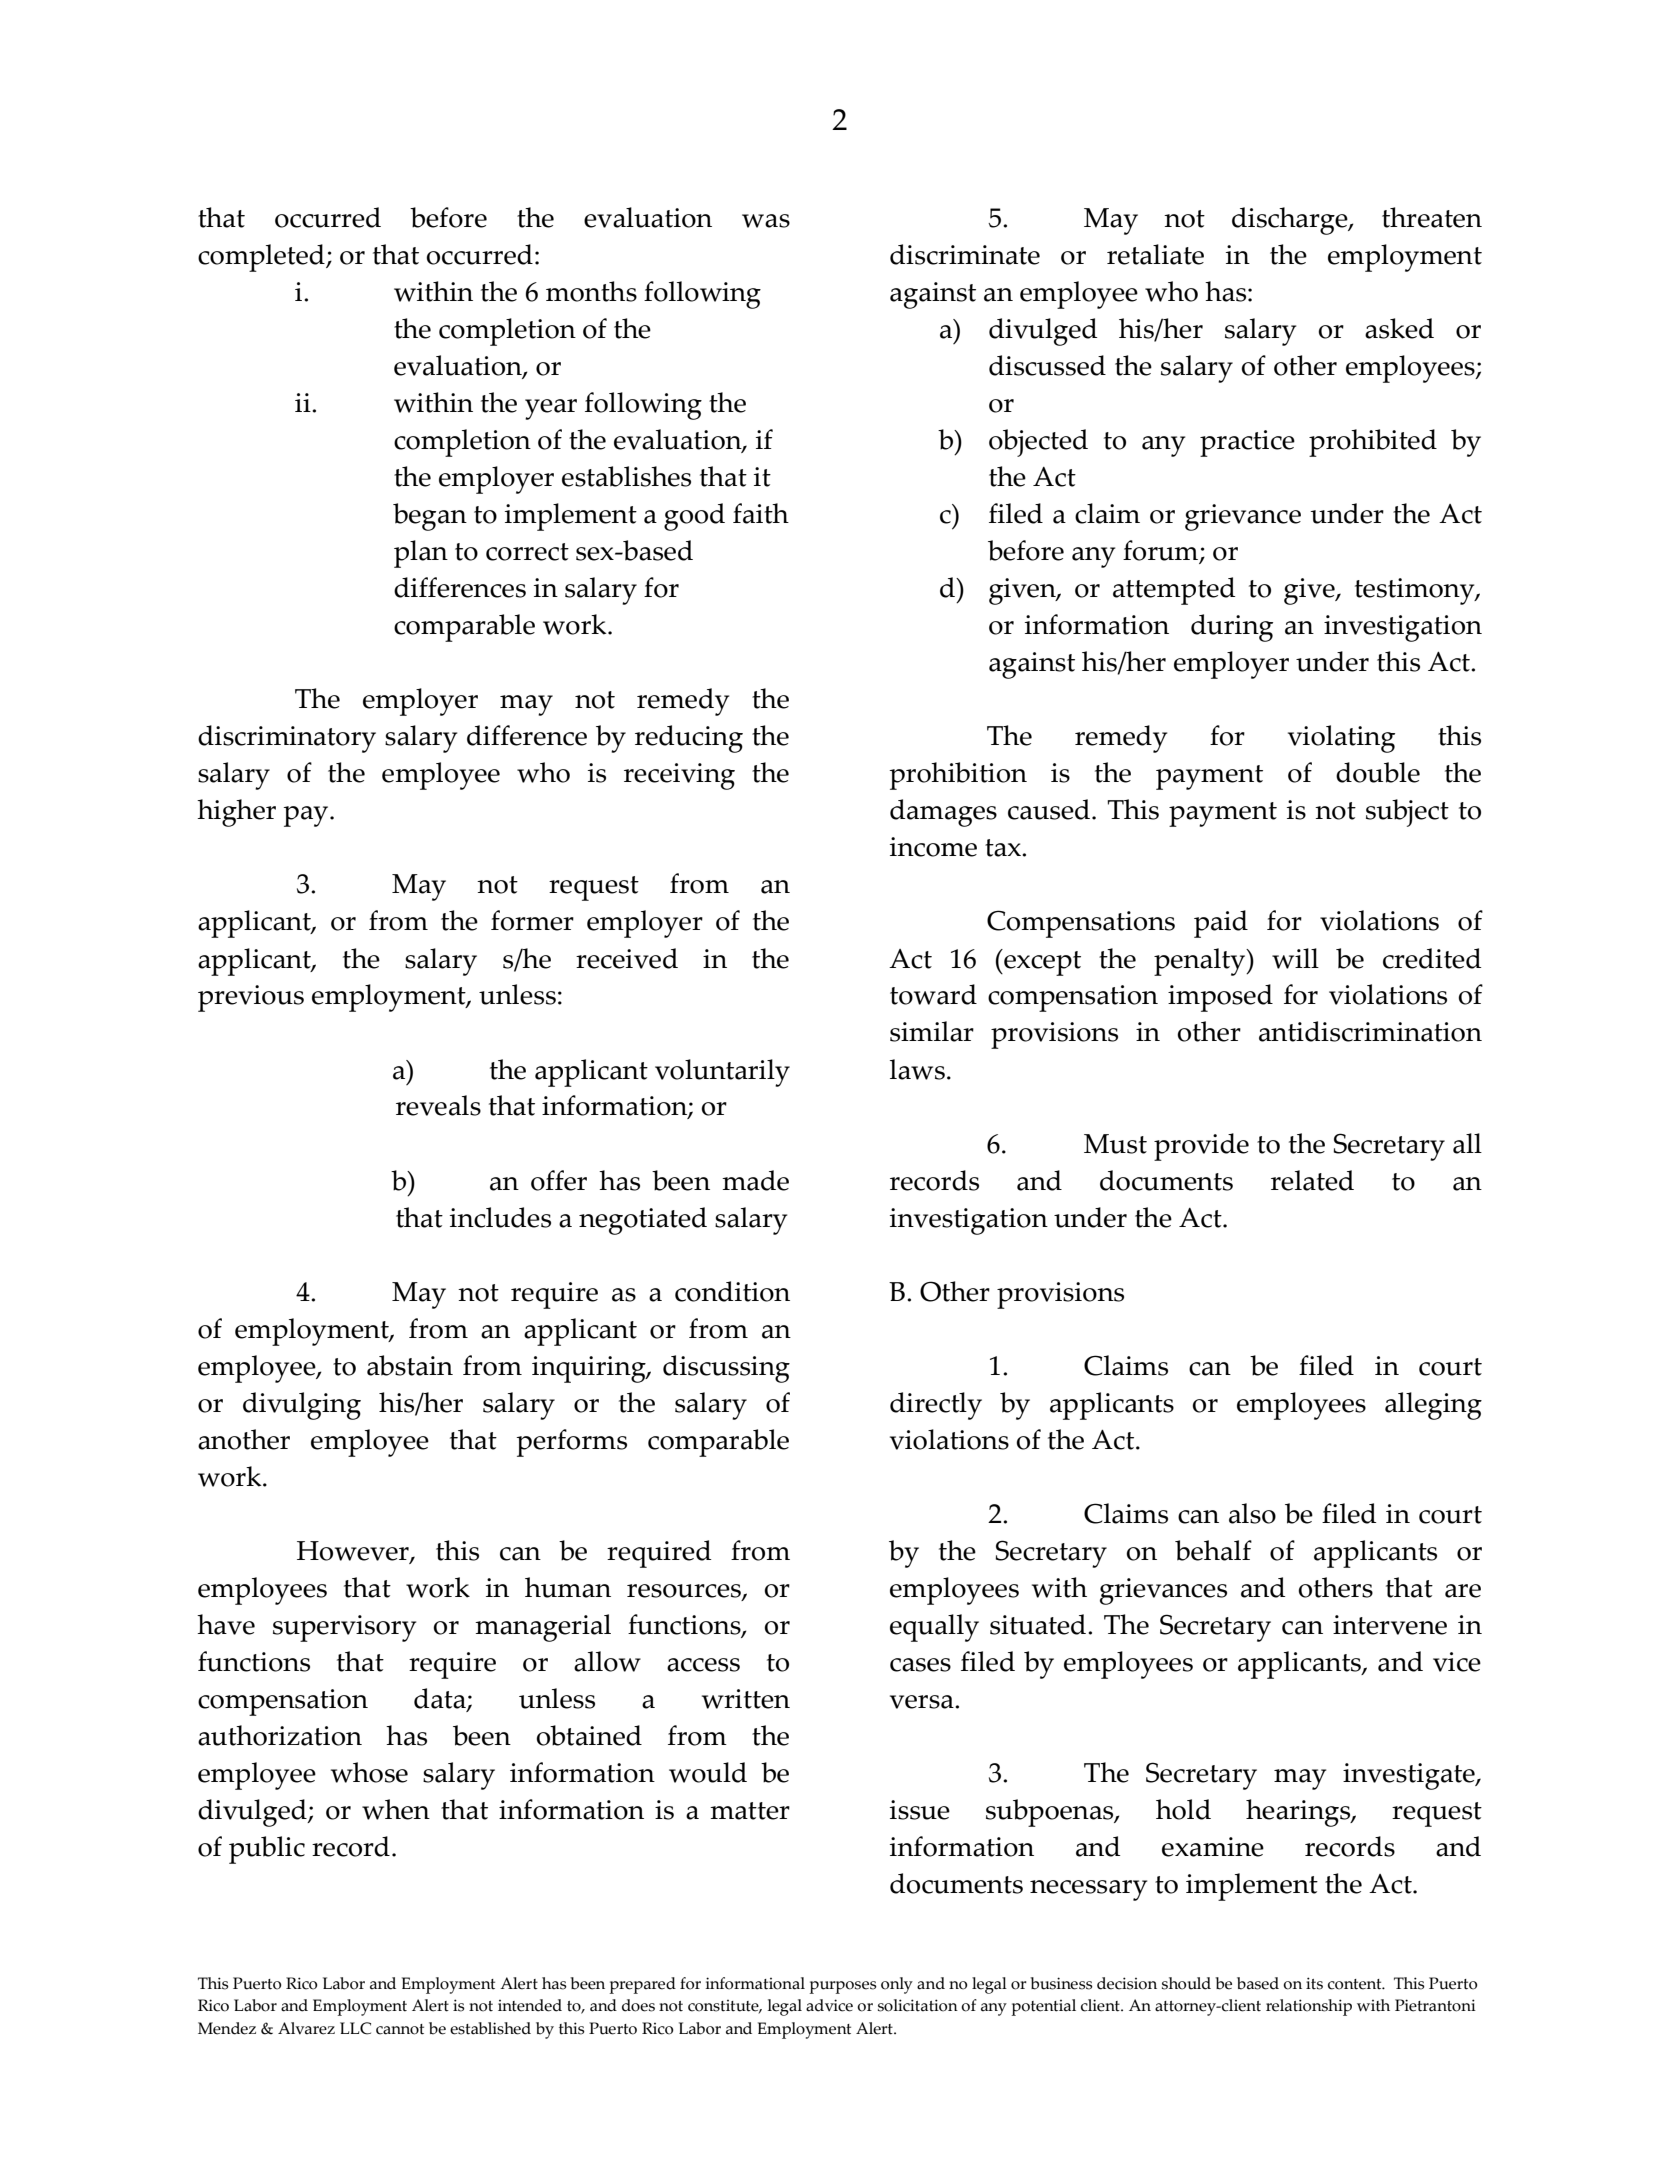  What do you see at coordinates (355, 2028) in the screenshot?
I see `LLC` at bounding box center [355, 2028].
